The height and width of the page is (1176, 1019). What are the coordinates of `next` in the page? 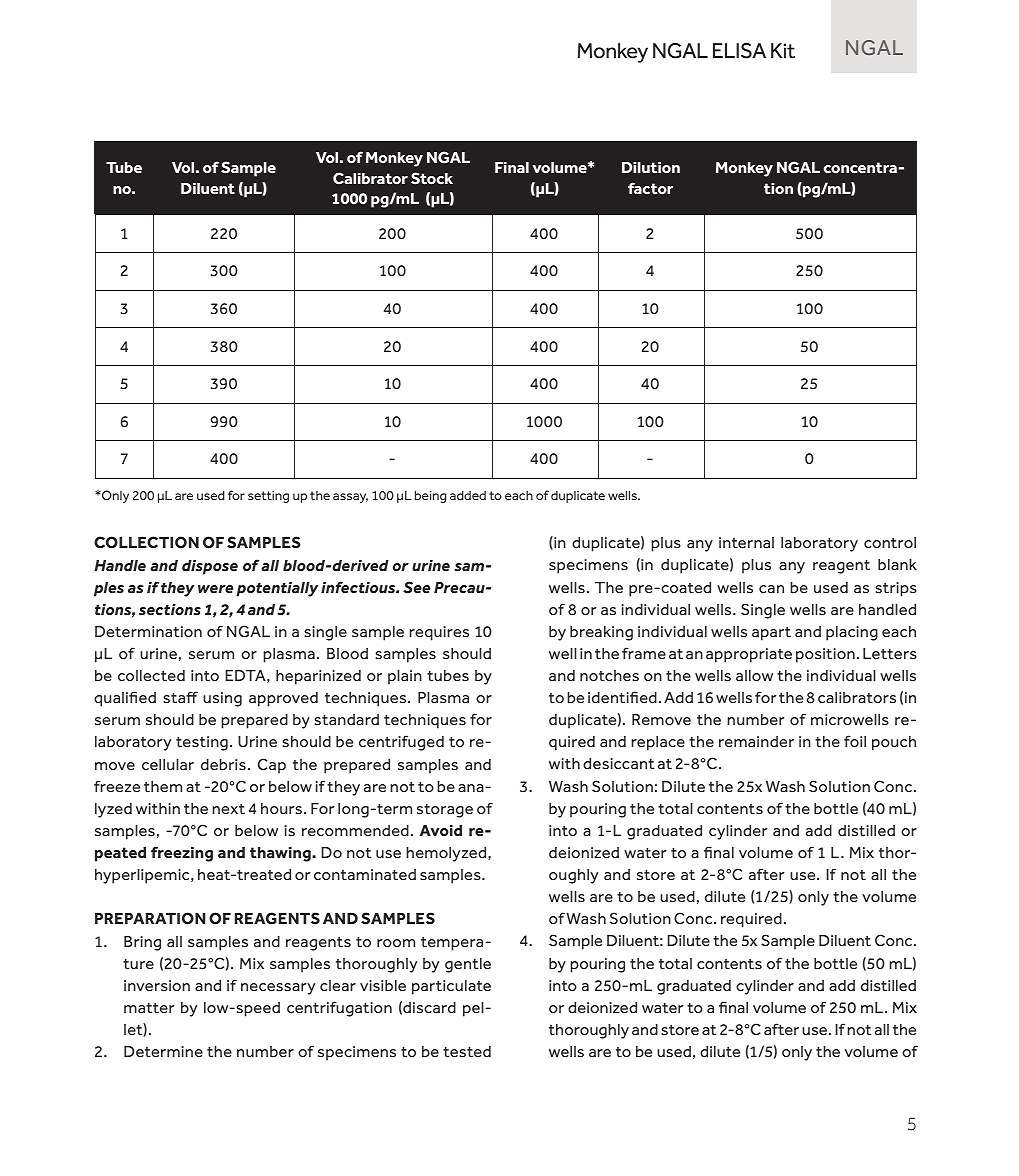 It's located at (228, 808).
